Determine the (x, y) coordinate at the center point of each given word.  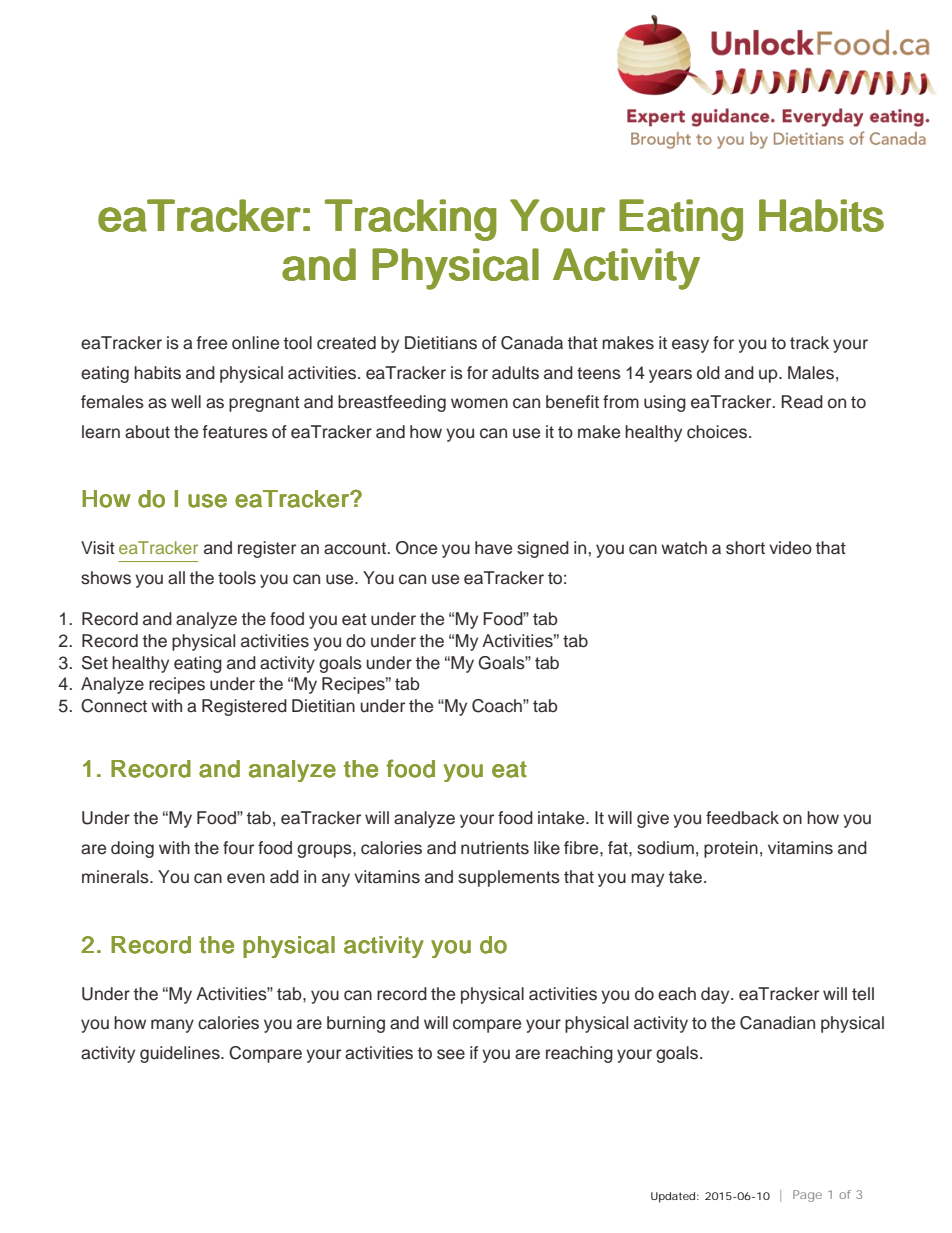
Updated (673, 1197)
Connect (114, 706)
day (716, 995)
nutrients (495, 848)
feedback (742, 818)
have (493, 548)
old (708, 373)
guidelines (181, 1054)
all (176, 578)
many (172, 1026)
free (212, 343)
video (790, 548)
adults (515, 373)
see (451, 1054)
